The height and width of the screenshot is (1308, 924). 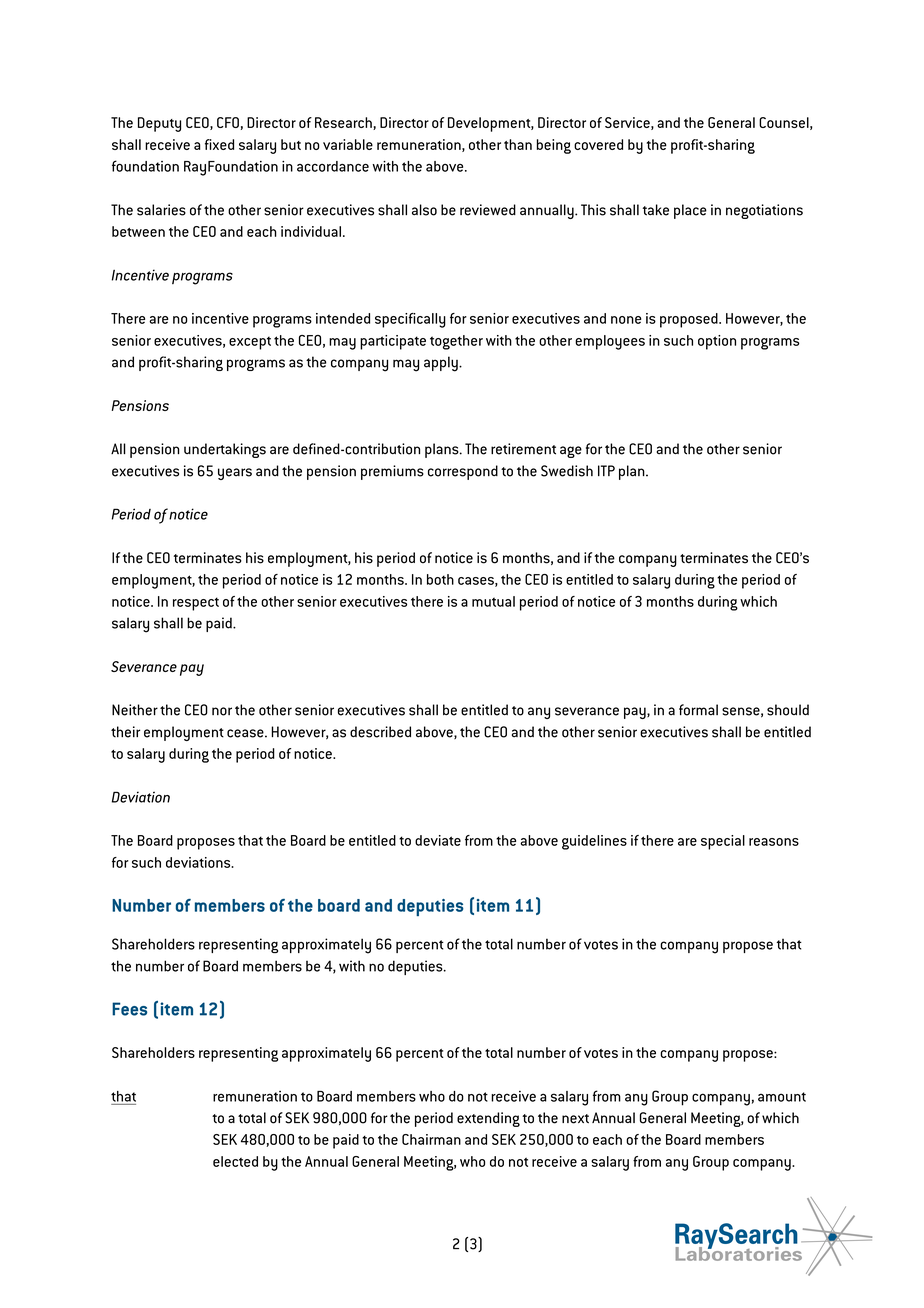 I want to click on place, so click(x=690, y=211).
